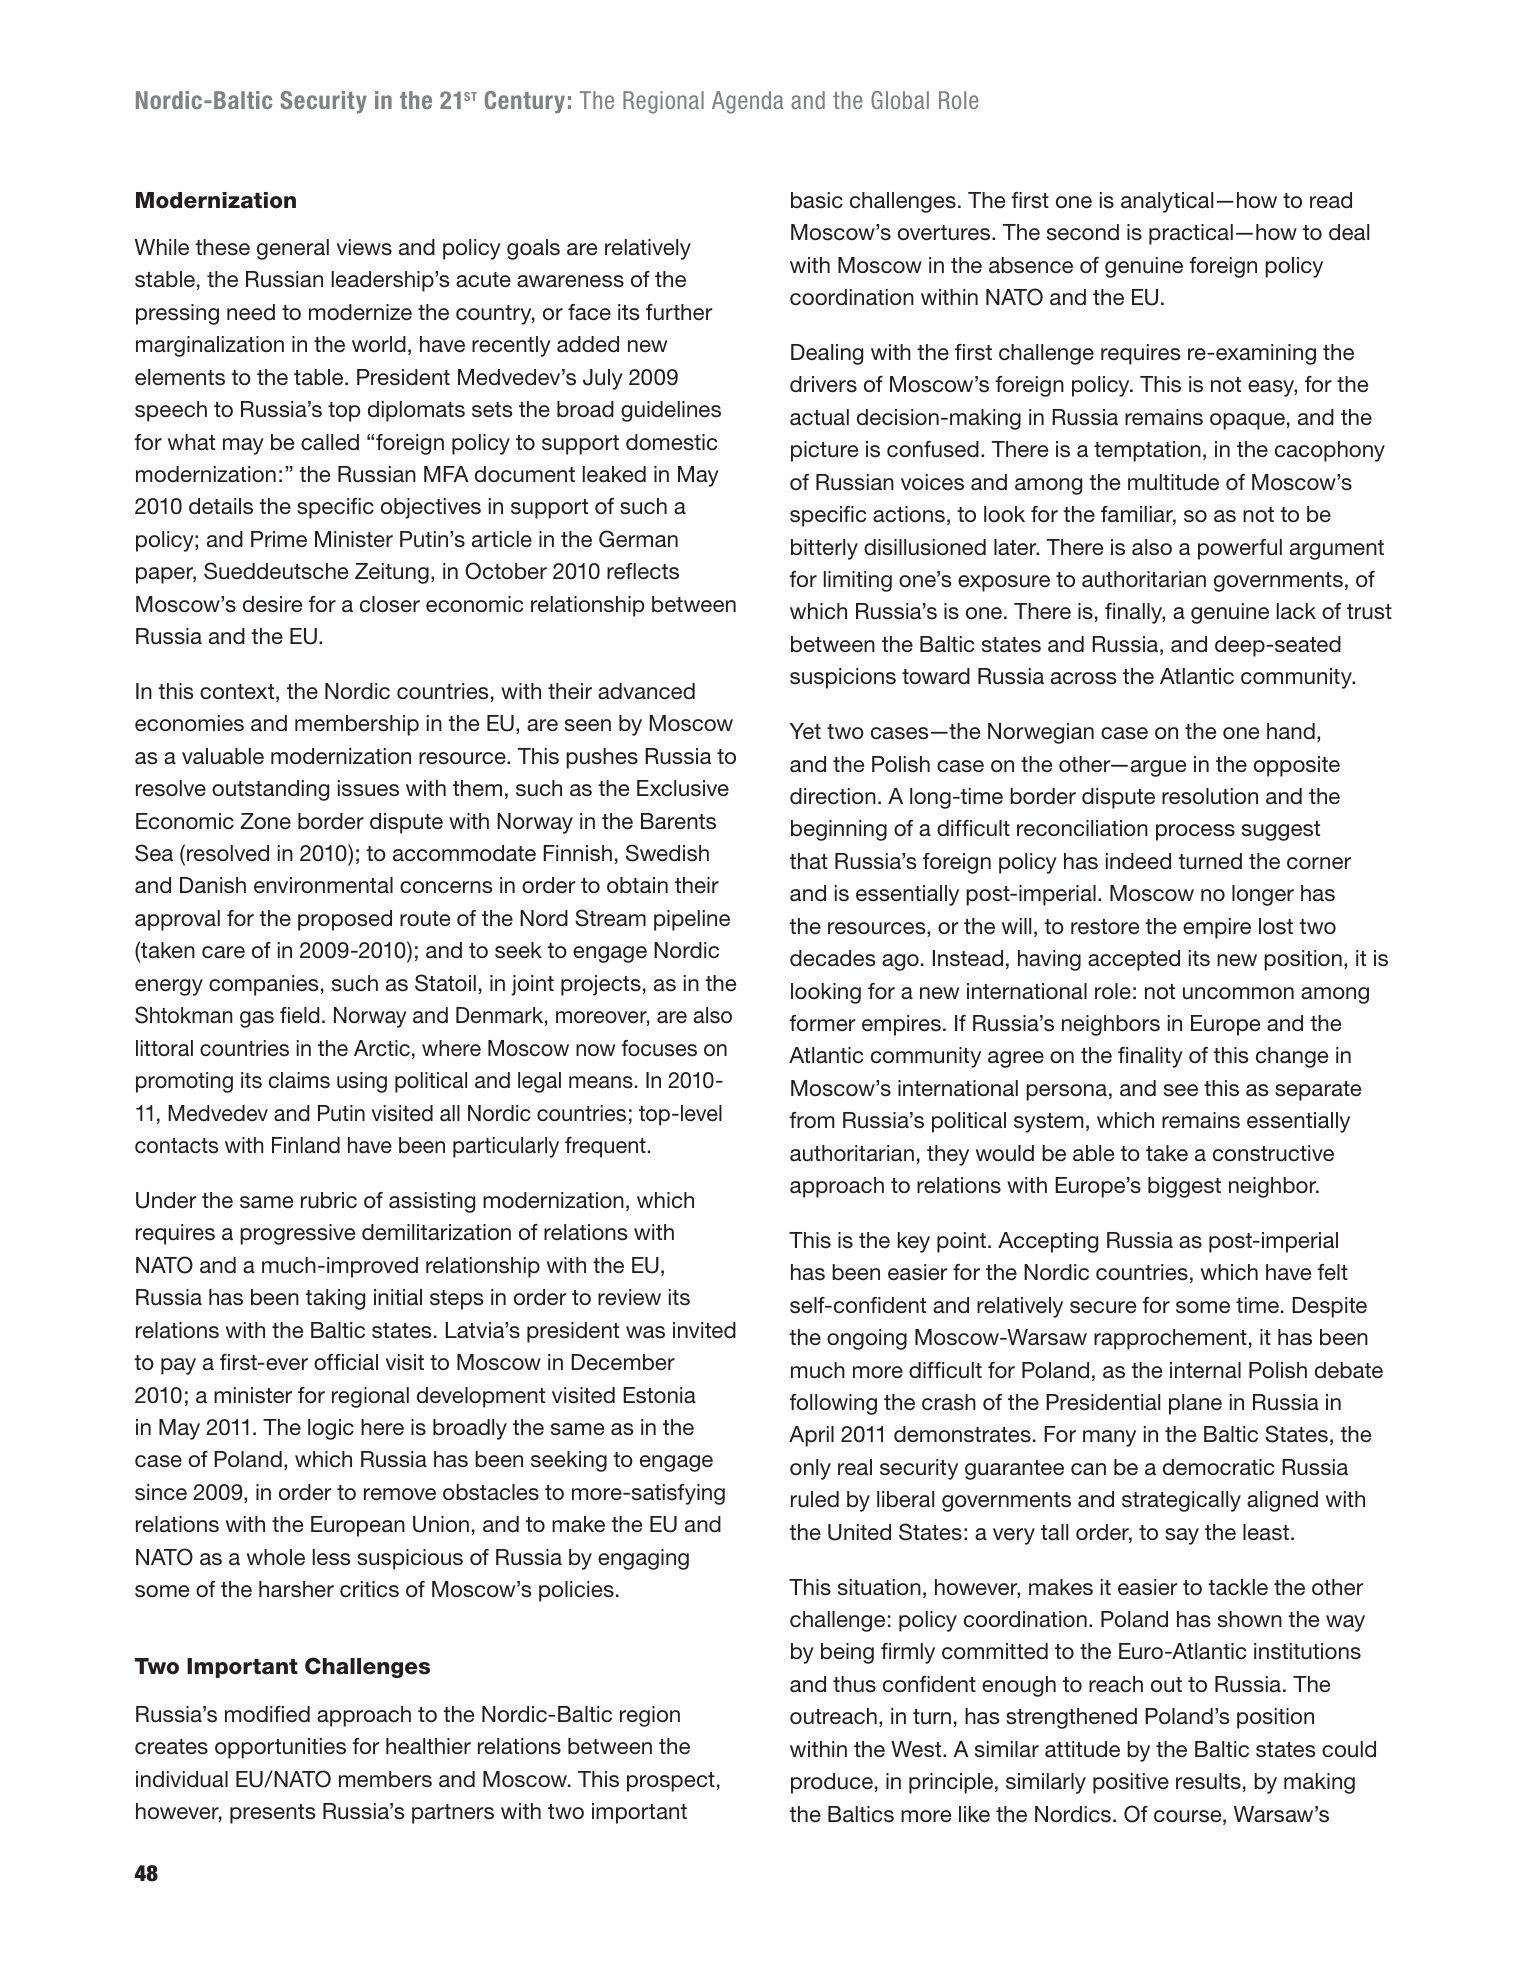  What do you see at coordinates (279, 539) in the page?
I see `Prime` at bounding box center [279, 539].
